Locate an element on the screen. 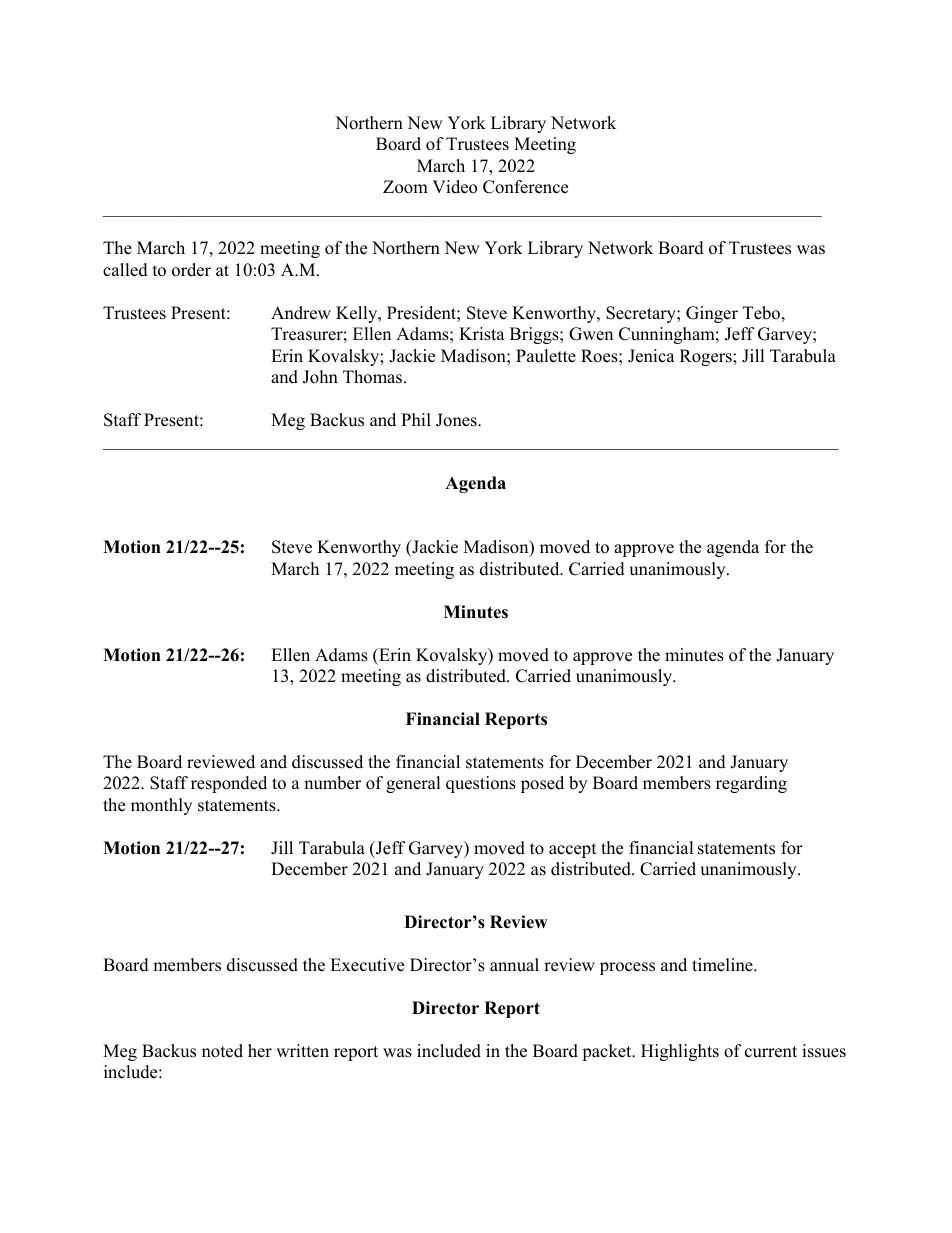  annual is located at coordinates (514, 965).
